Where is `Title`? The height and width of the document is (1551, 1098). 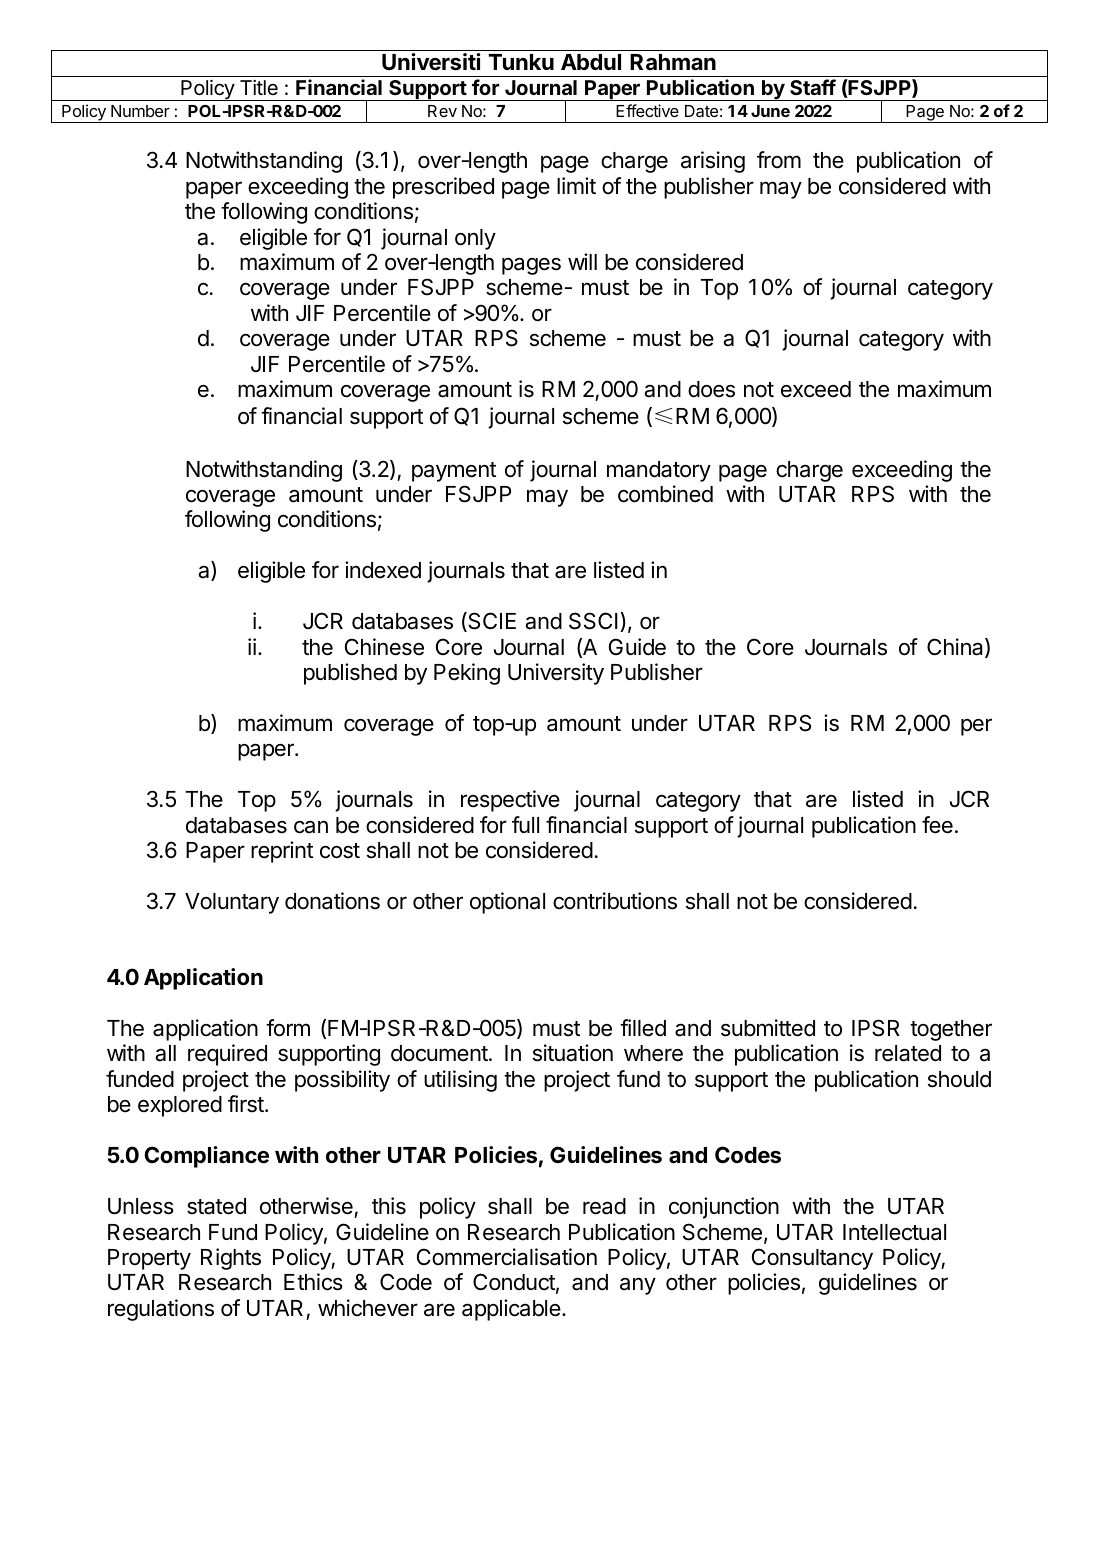
Title is located at coordinates (259, 87).
